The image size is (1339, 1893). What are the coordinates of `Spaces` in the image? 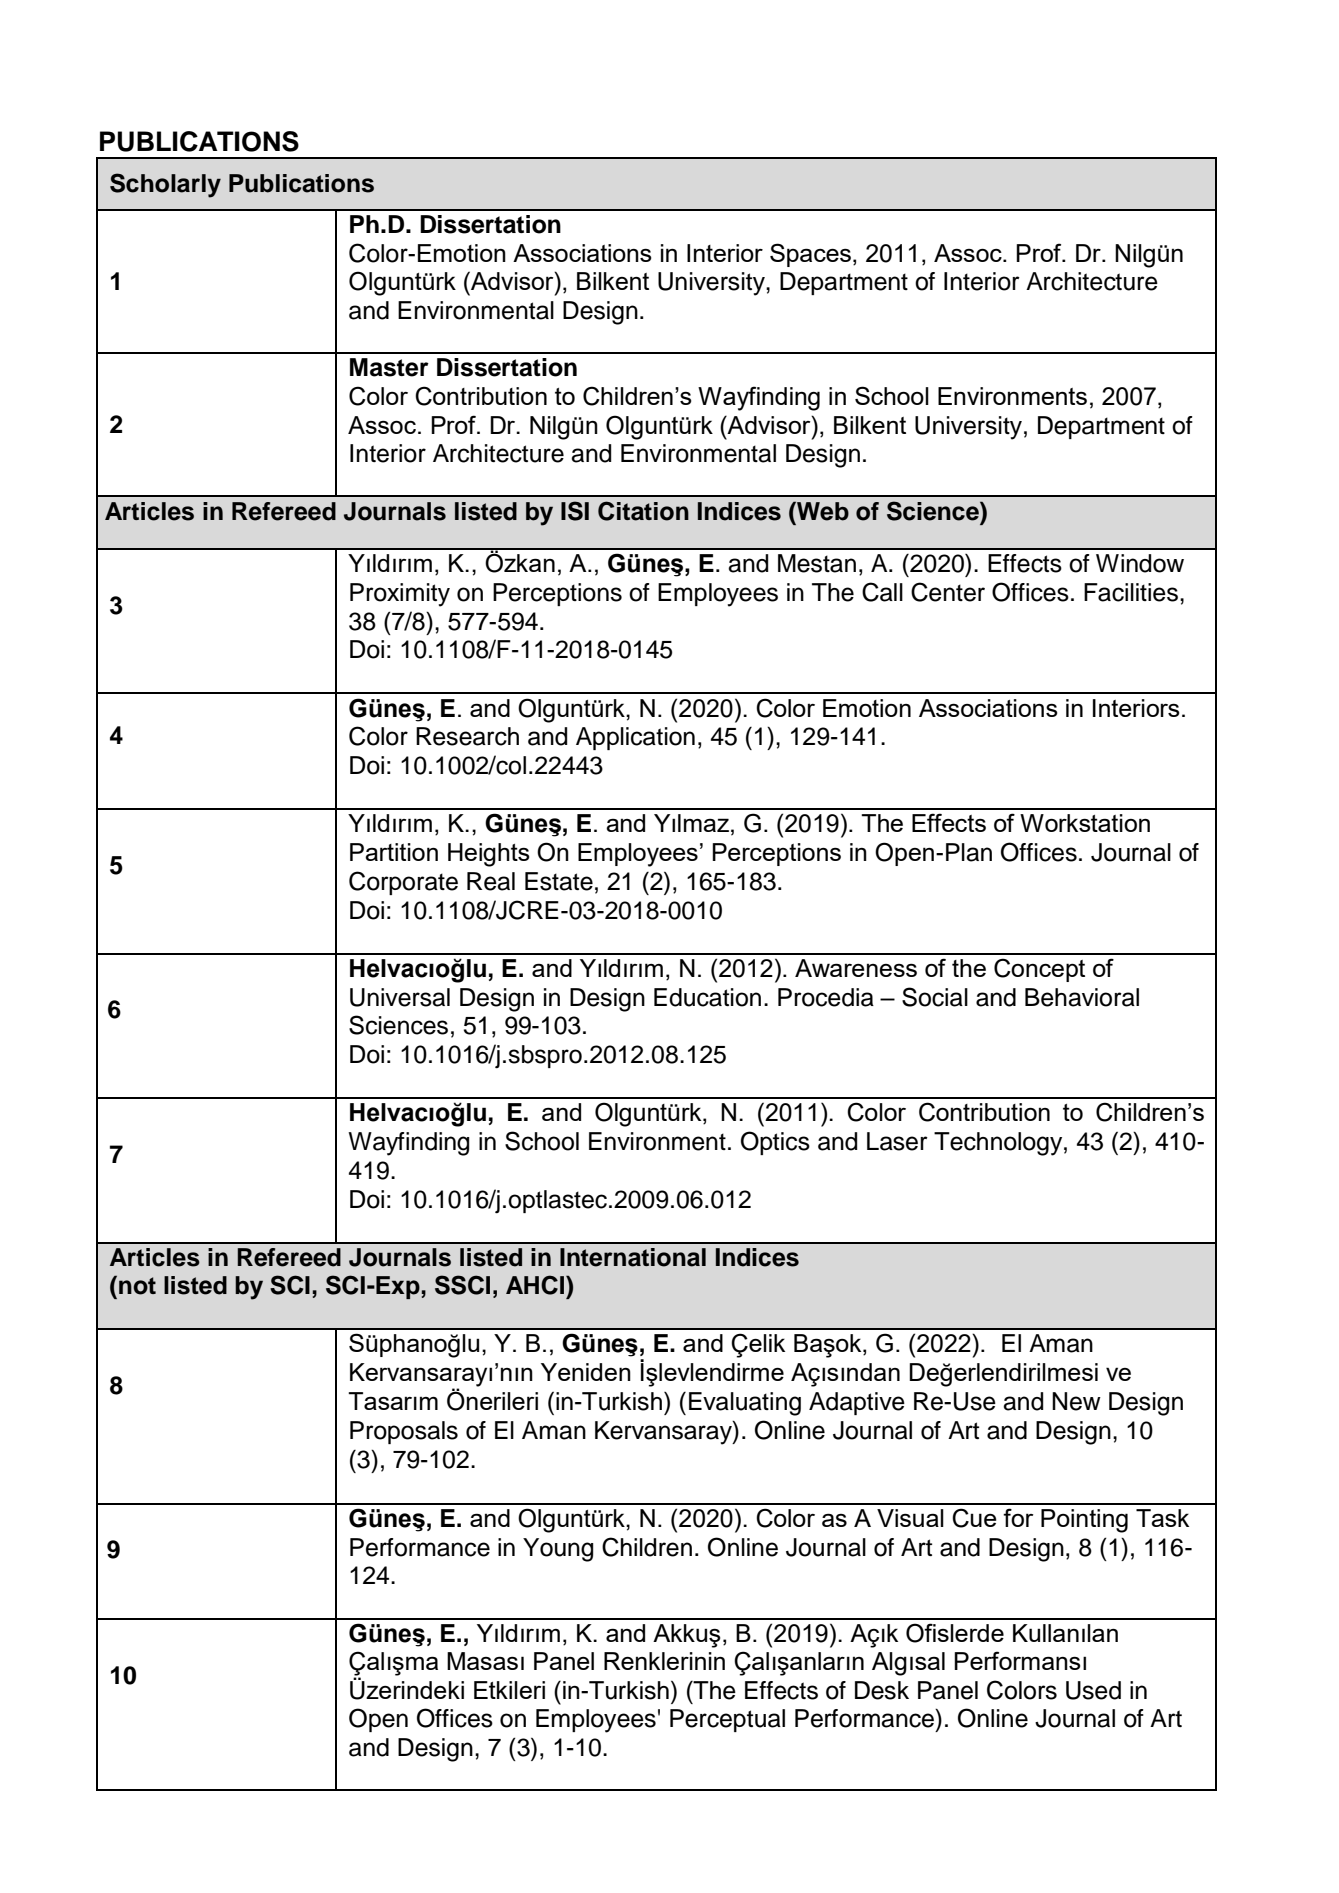 It's located at (810, 255).
